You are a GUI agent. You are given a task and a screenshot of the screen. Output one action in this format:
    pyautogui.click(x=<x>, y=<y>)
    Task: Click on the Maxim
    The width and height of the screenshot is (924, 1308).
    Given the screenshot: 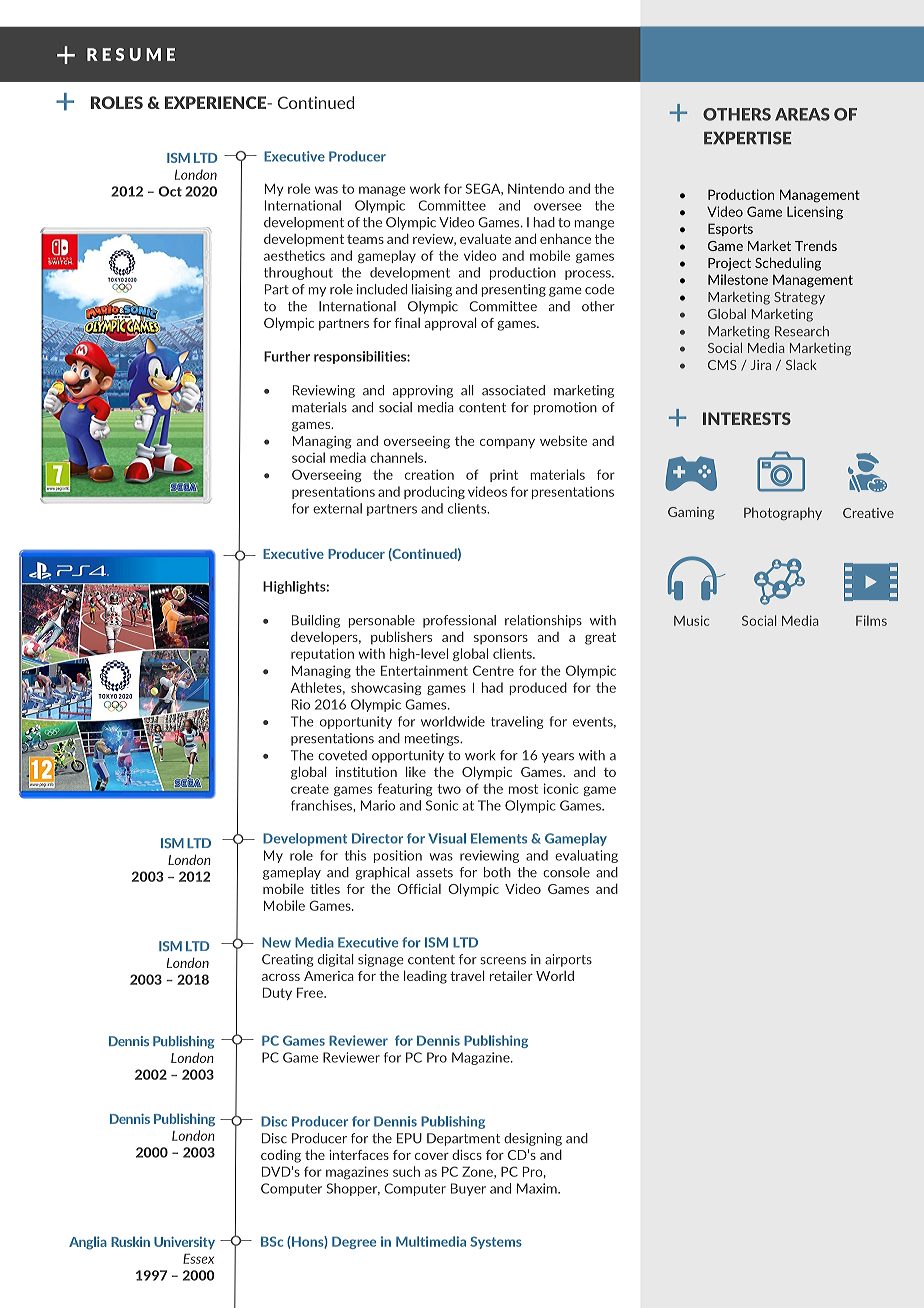 What is the action you would take?
    pyautogui.click(x=538, y=1188)
